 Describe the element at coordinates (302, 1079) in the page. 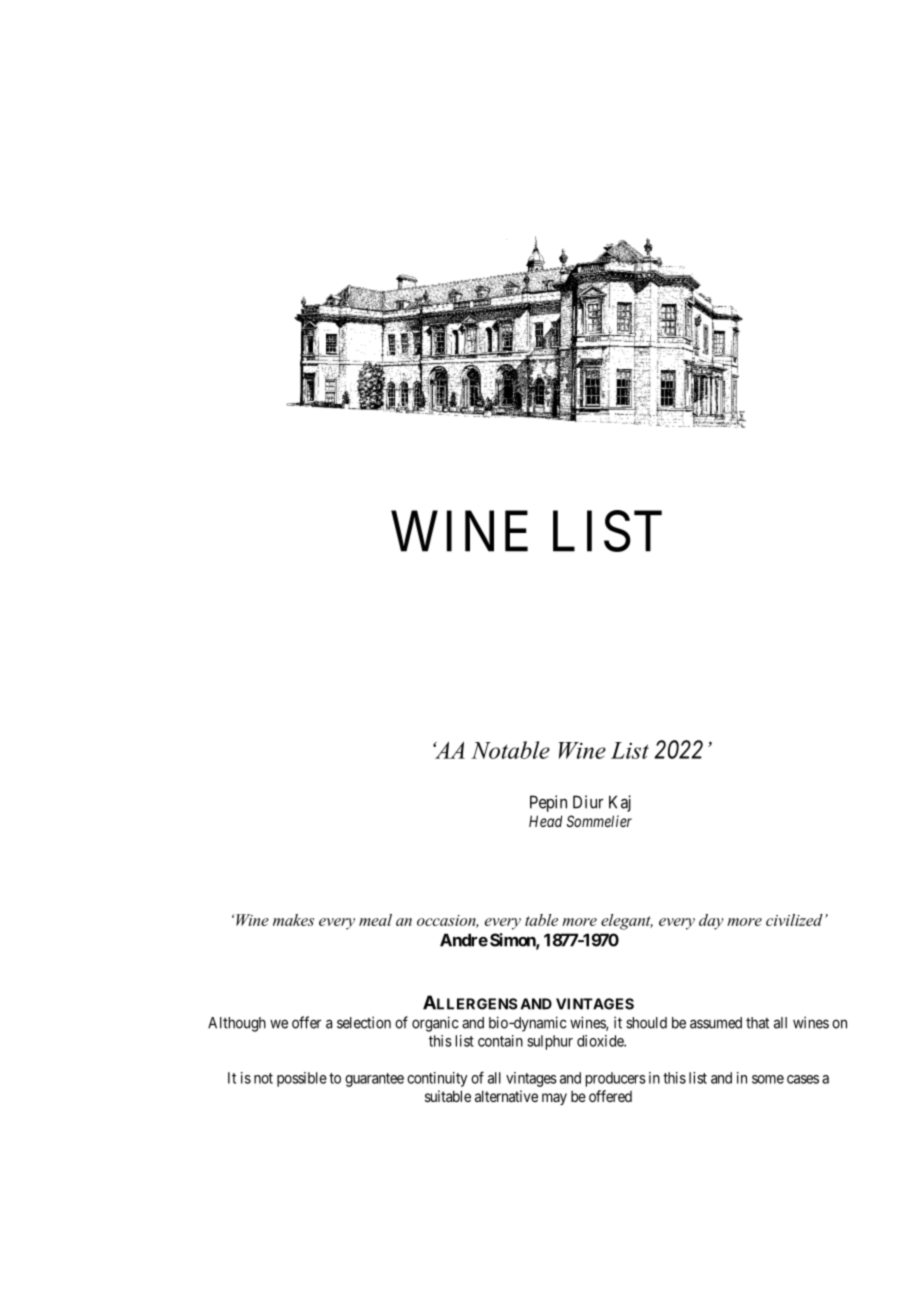

I see `possible` at that location.
